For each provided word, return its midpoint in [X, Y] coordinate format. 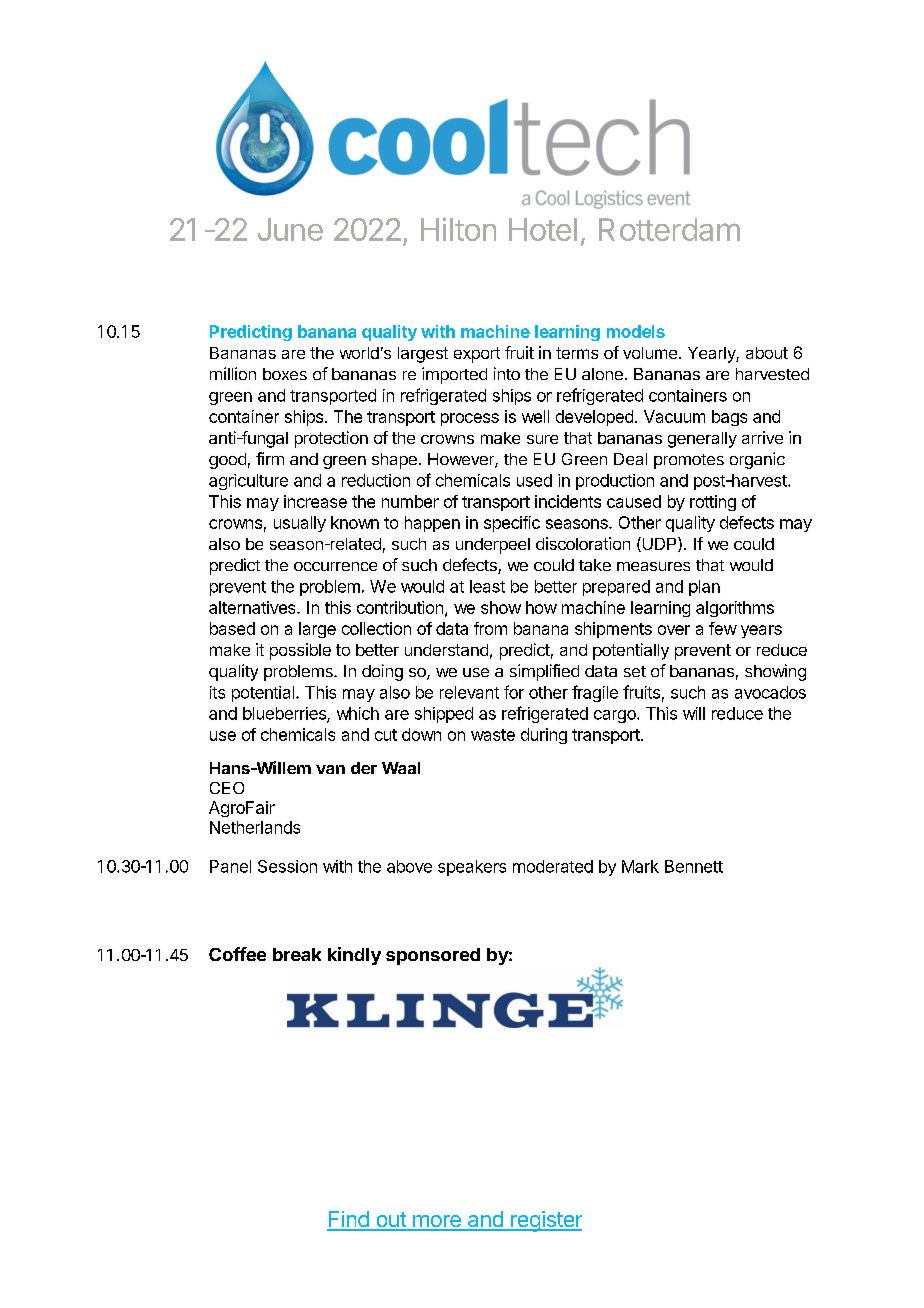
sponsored [433, 956]
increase [315, 501]
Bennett [694, 866]
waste [493, 735]
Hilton [458, 229]
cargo [616, 716]
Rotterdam [669, 229]
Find [349, 1220]
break [297, 954]
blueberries [285, 714]
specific [512, 524]
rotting [713, 503]
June [290, 229]
